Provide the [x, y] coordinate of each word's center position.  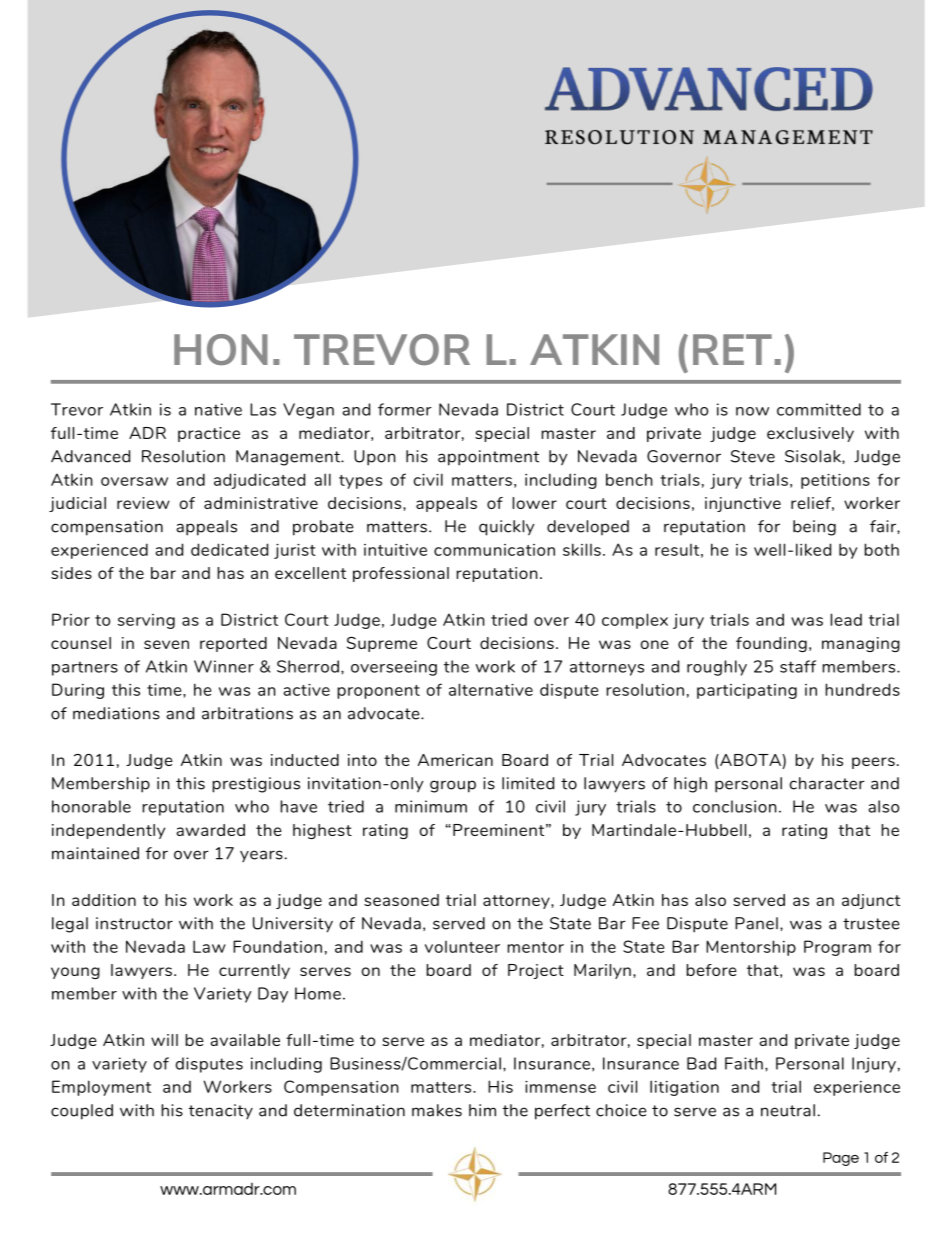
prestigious [256, 785]
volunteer [462, 947]
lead [846, 619]
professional [401, 574]
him [482, 1110]
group [453, 786]
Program [837, 948]
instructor [134, 923]
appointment [488, 458]
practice [209, 434]
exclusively [810, 434]
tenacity [221, 1111]
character [827, 783]
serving [146, 621]
